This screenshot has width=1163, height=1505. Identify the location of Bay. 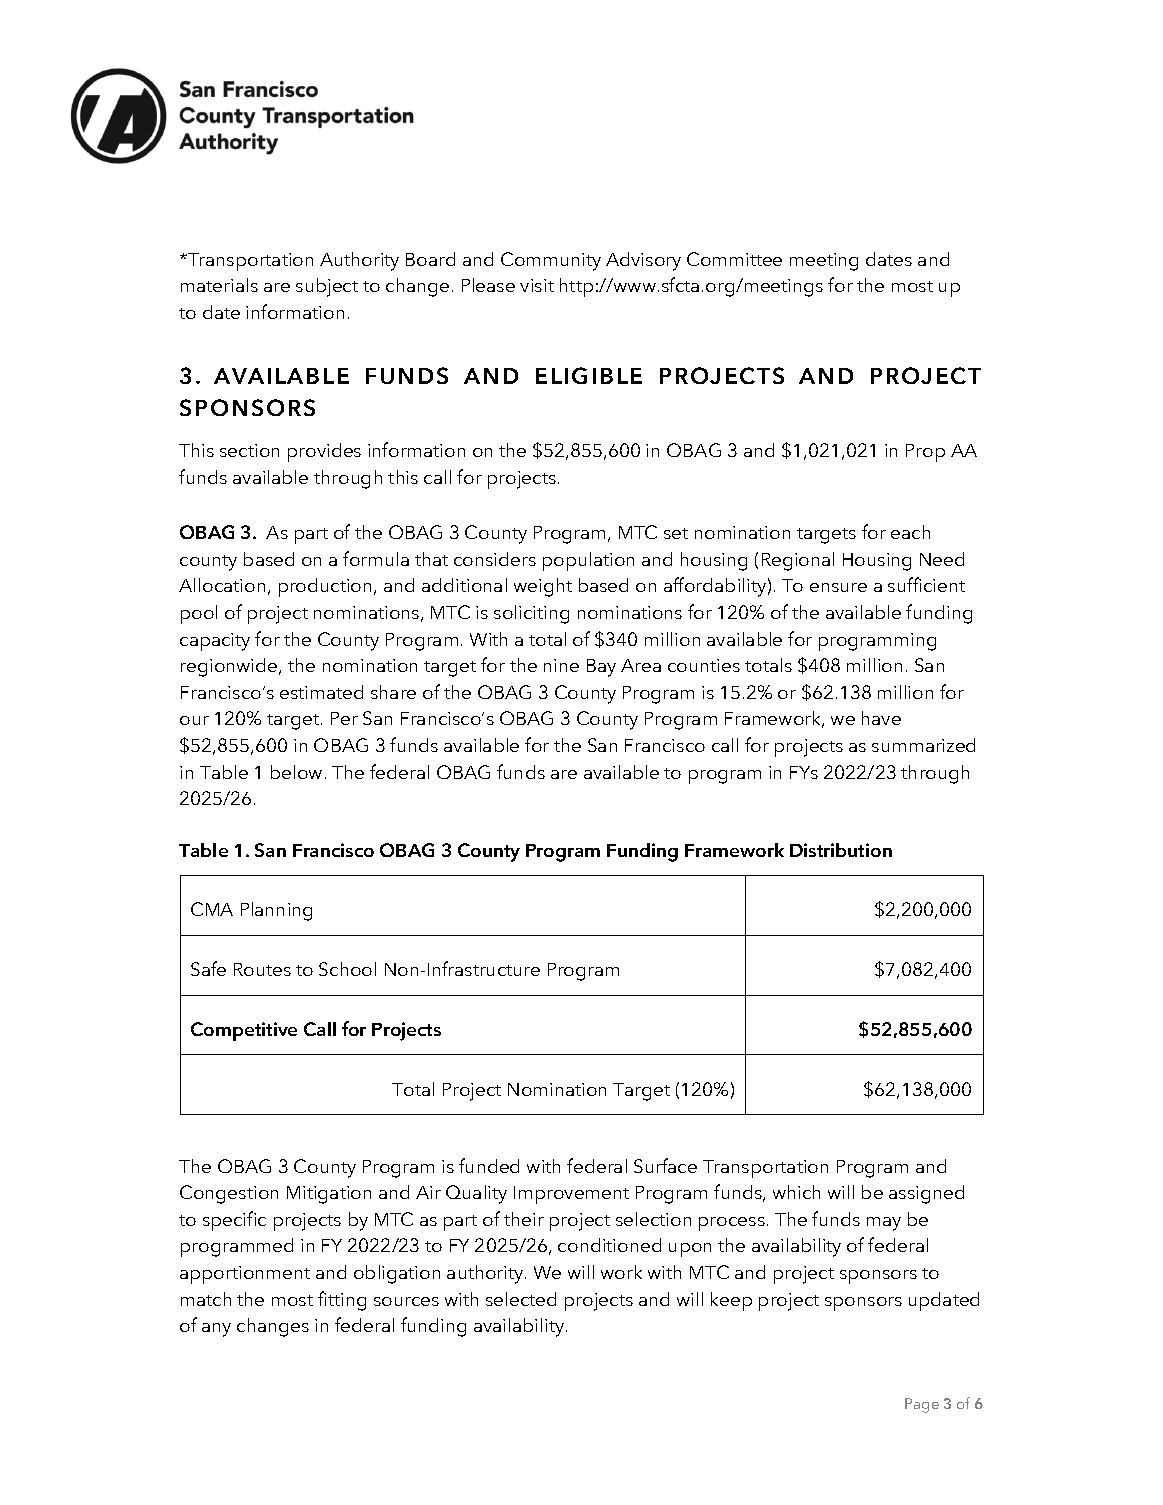
(601, 668).
